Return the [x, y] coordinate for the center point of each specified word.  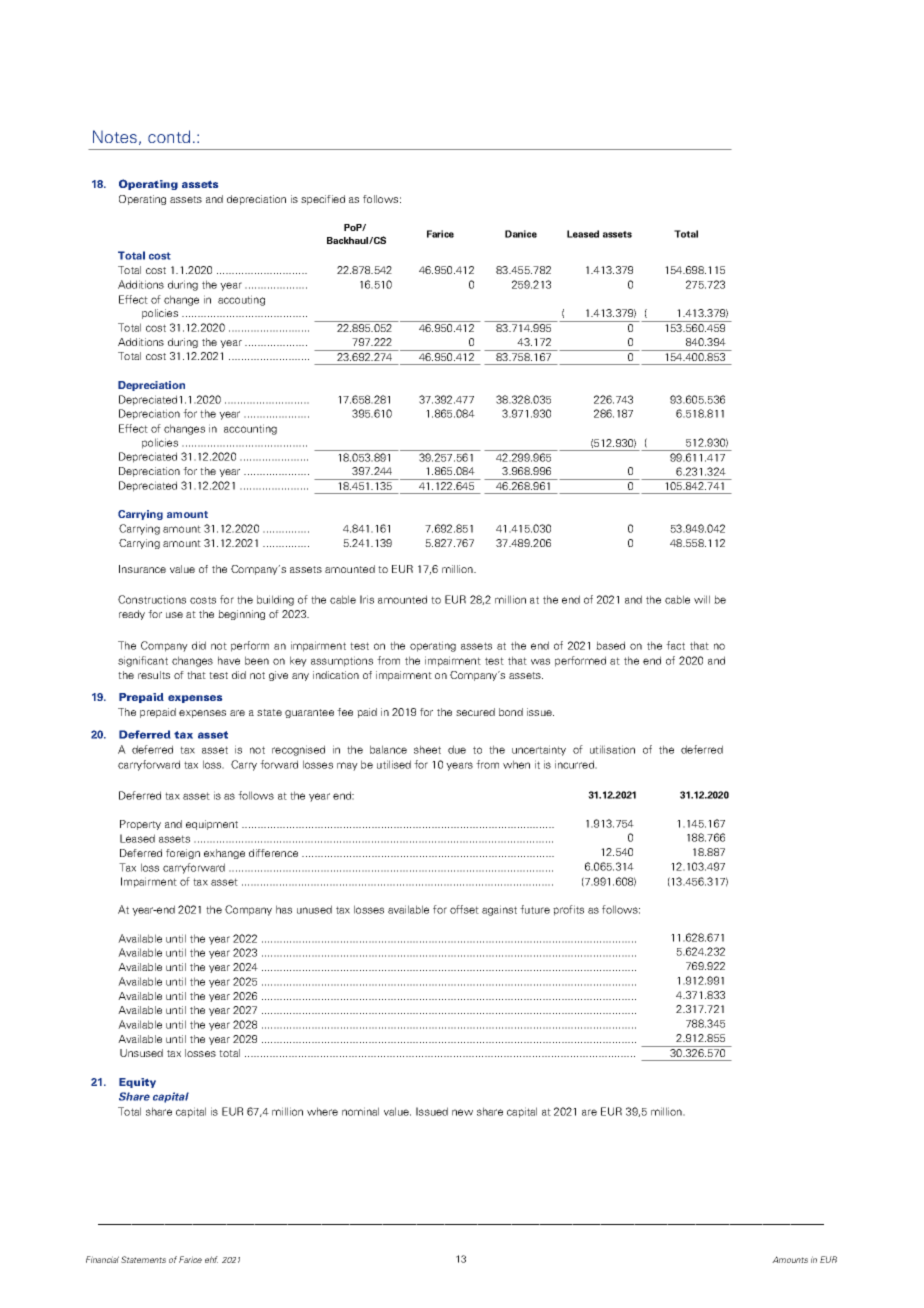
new [462, 1112]
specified [323, 200]
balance [388, 749]
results [154, 675]
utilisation [612, 749]
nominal [360, 1111]
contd [169, 136]
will [702, 599]
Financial [102, 1259]
